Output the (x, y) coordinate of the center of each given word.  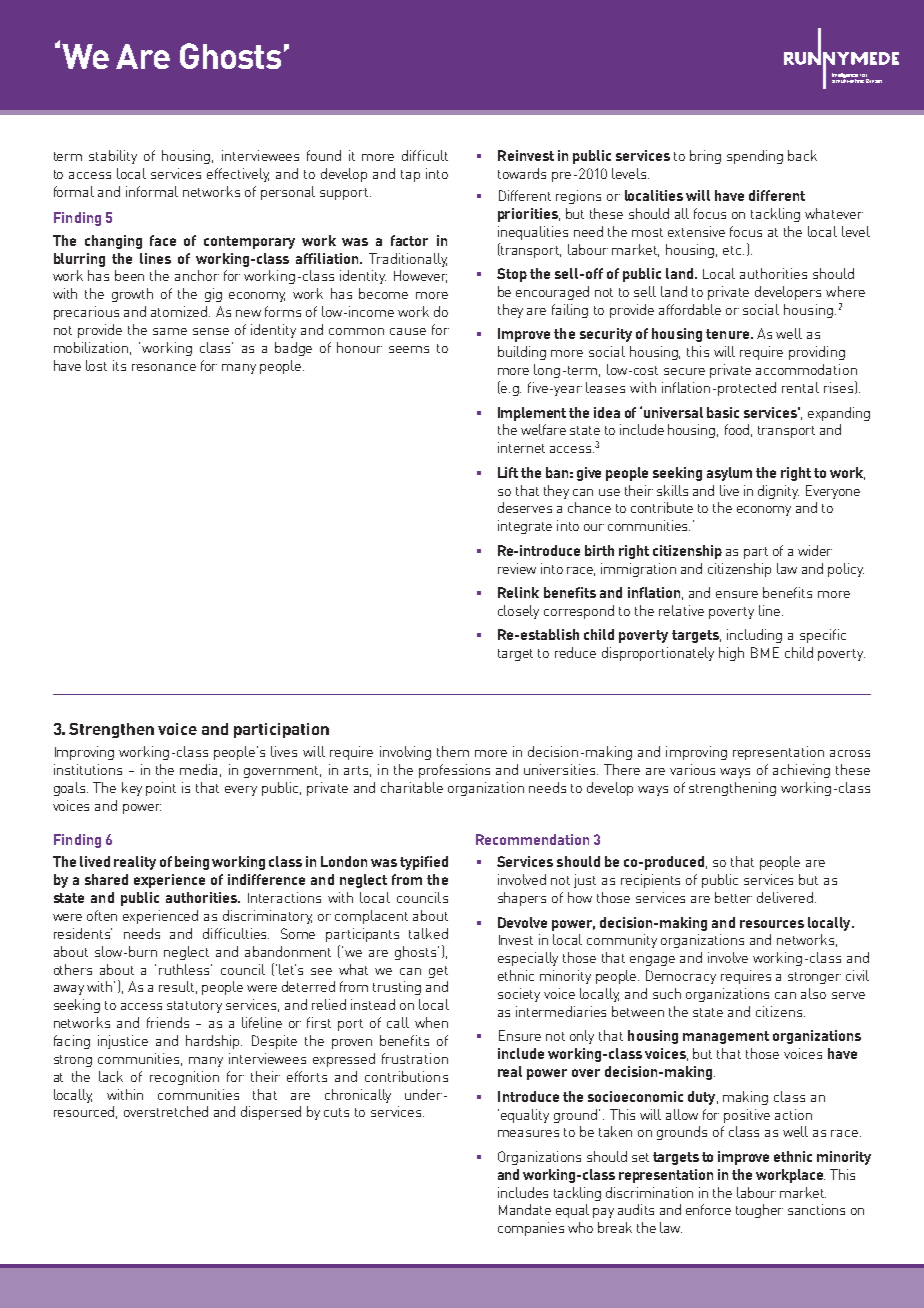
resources (772, 924)
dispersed (271, 1113)
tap (410, 176)
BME (765, 652)
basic (723, 412)
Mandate (525, 1209)
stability (113, 157)
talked (428, 933)
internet (521, 447)
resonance (164, 367)
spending (755, 157)
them (453, 751)
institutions (88, 769)
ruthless (185, 969)
